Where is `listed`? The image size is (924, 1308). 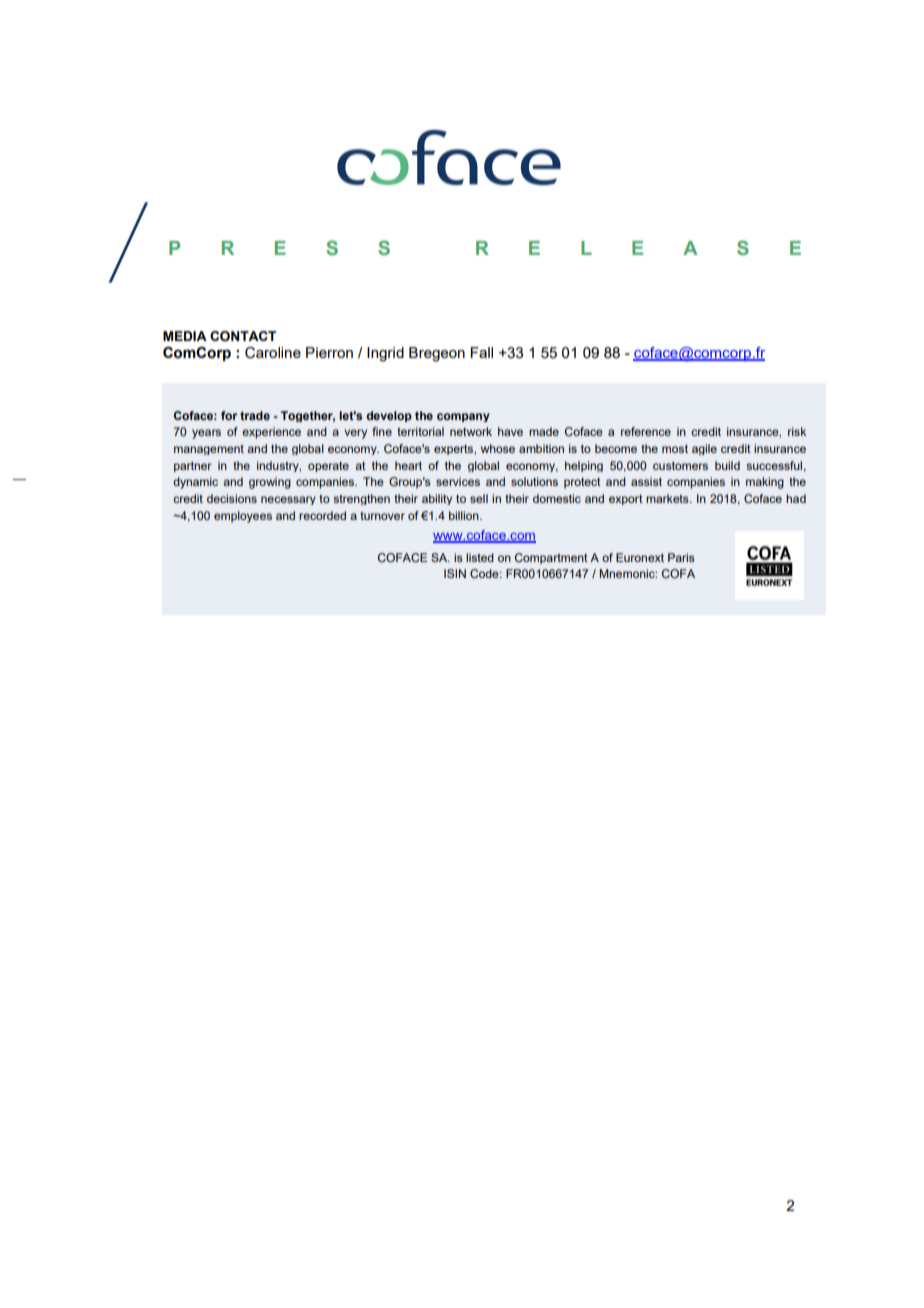 listed is located at coordinates (480, 557).
